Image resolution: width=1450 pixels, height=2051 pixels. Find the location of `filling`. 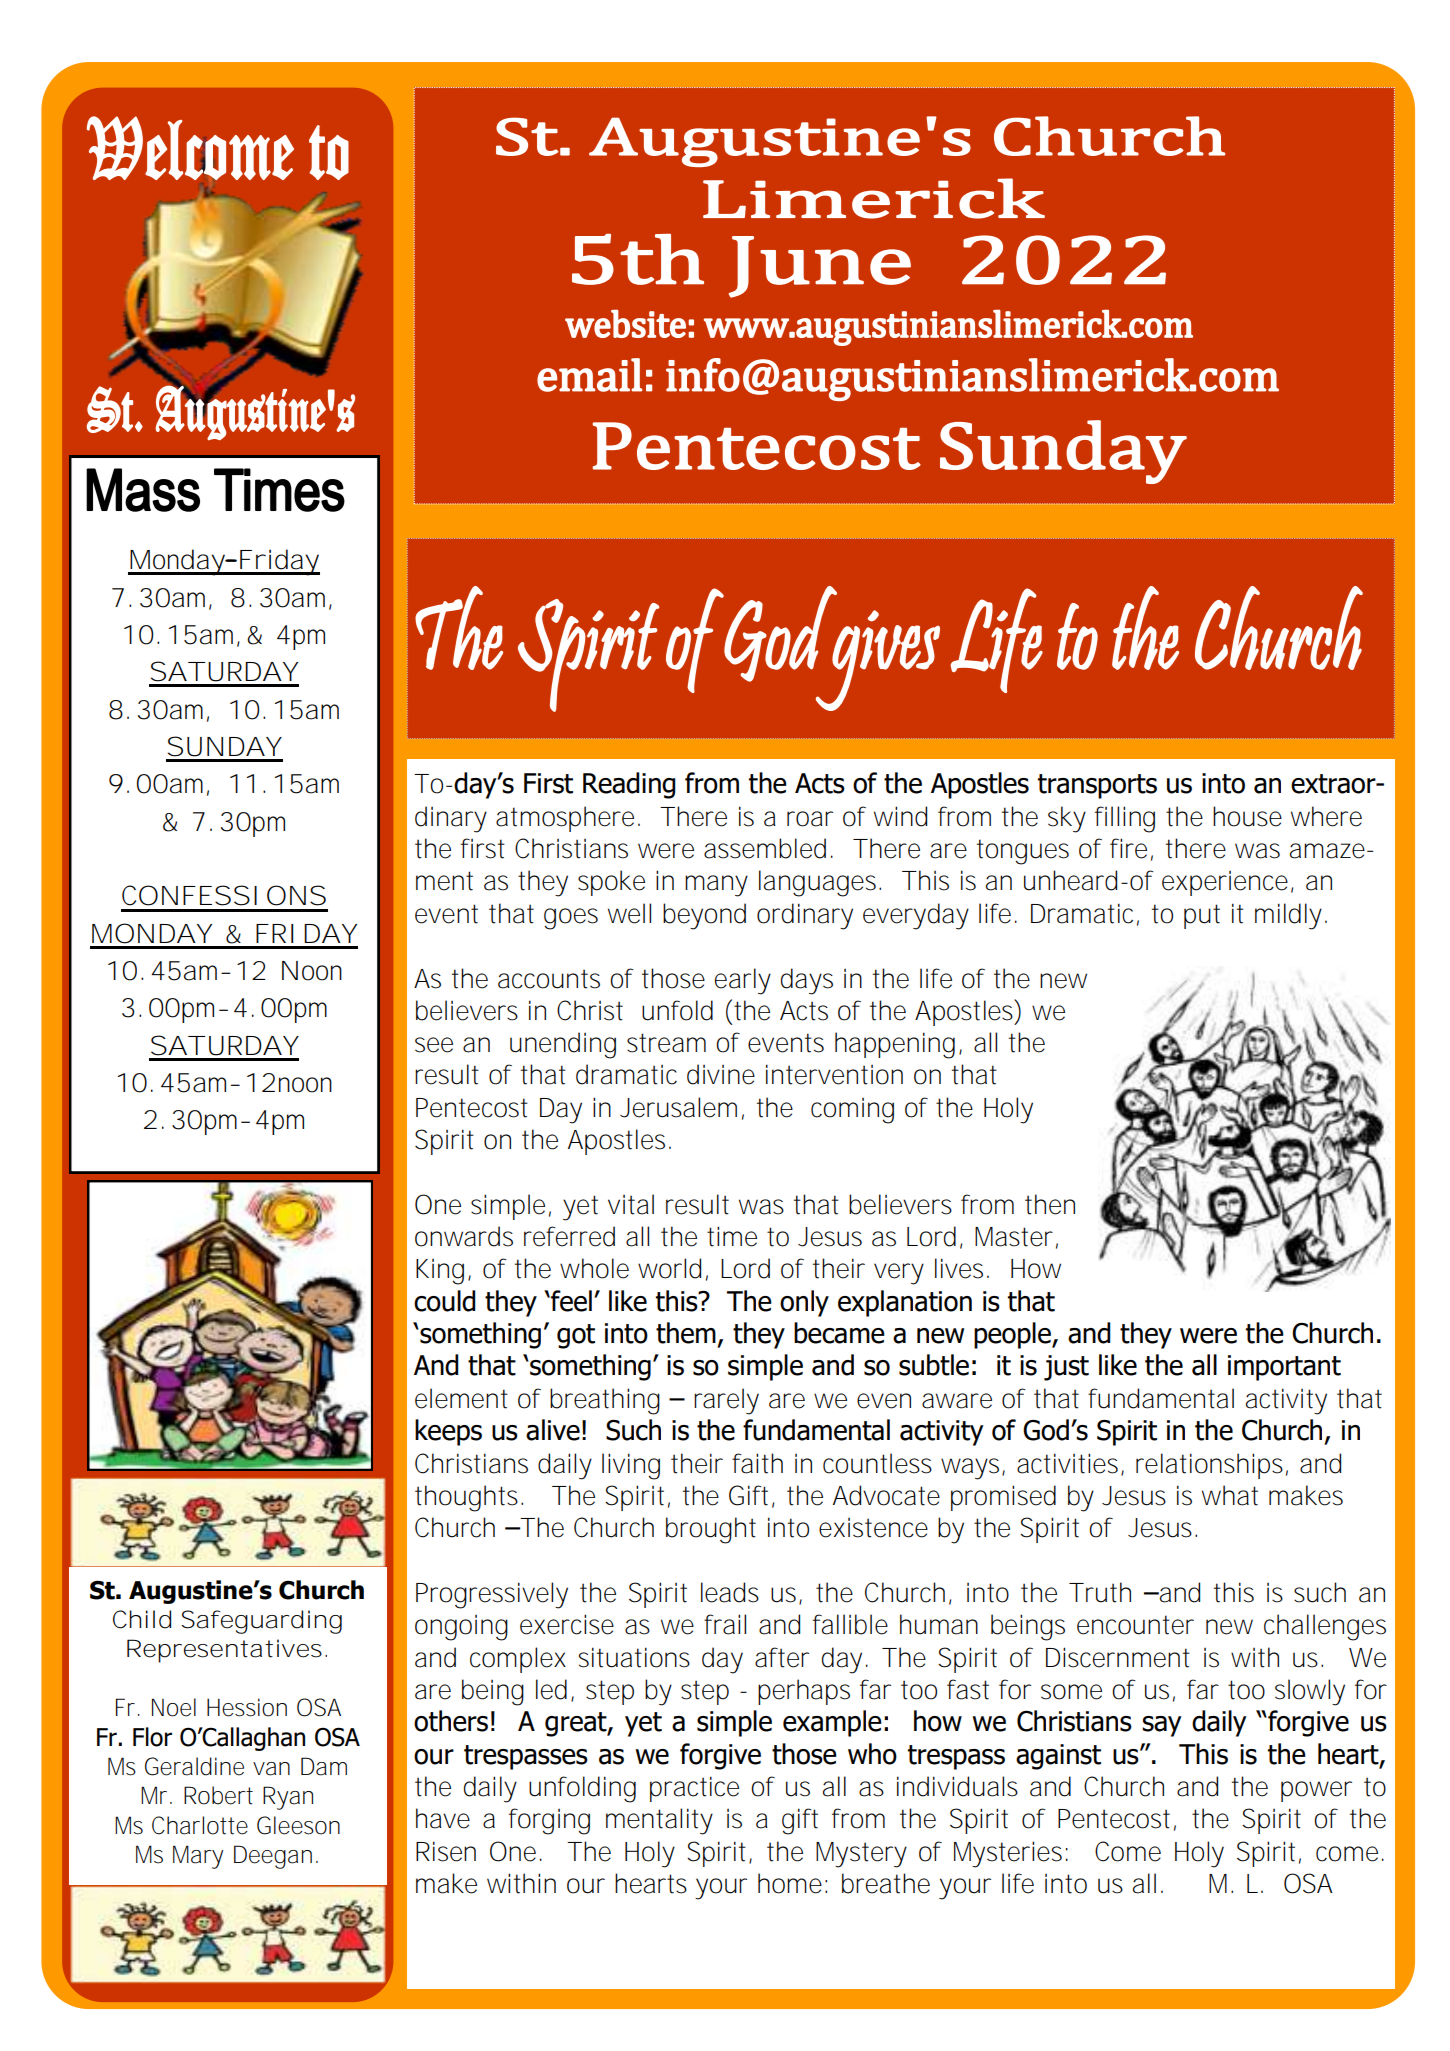

filling is located at coordinates (1125, 819).
